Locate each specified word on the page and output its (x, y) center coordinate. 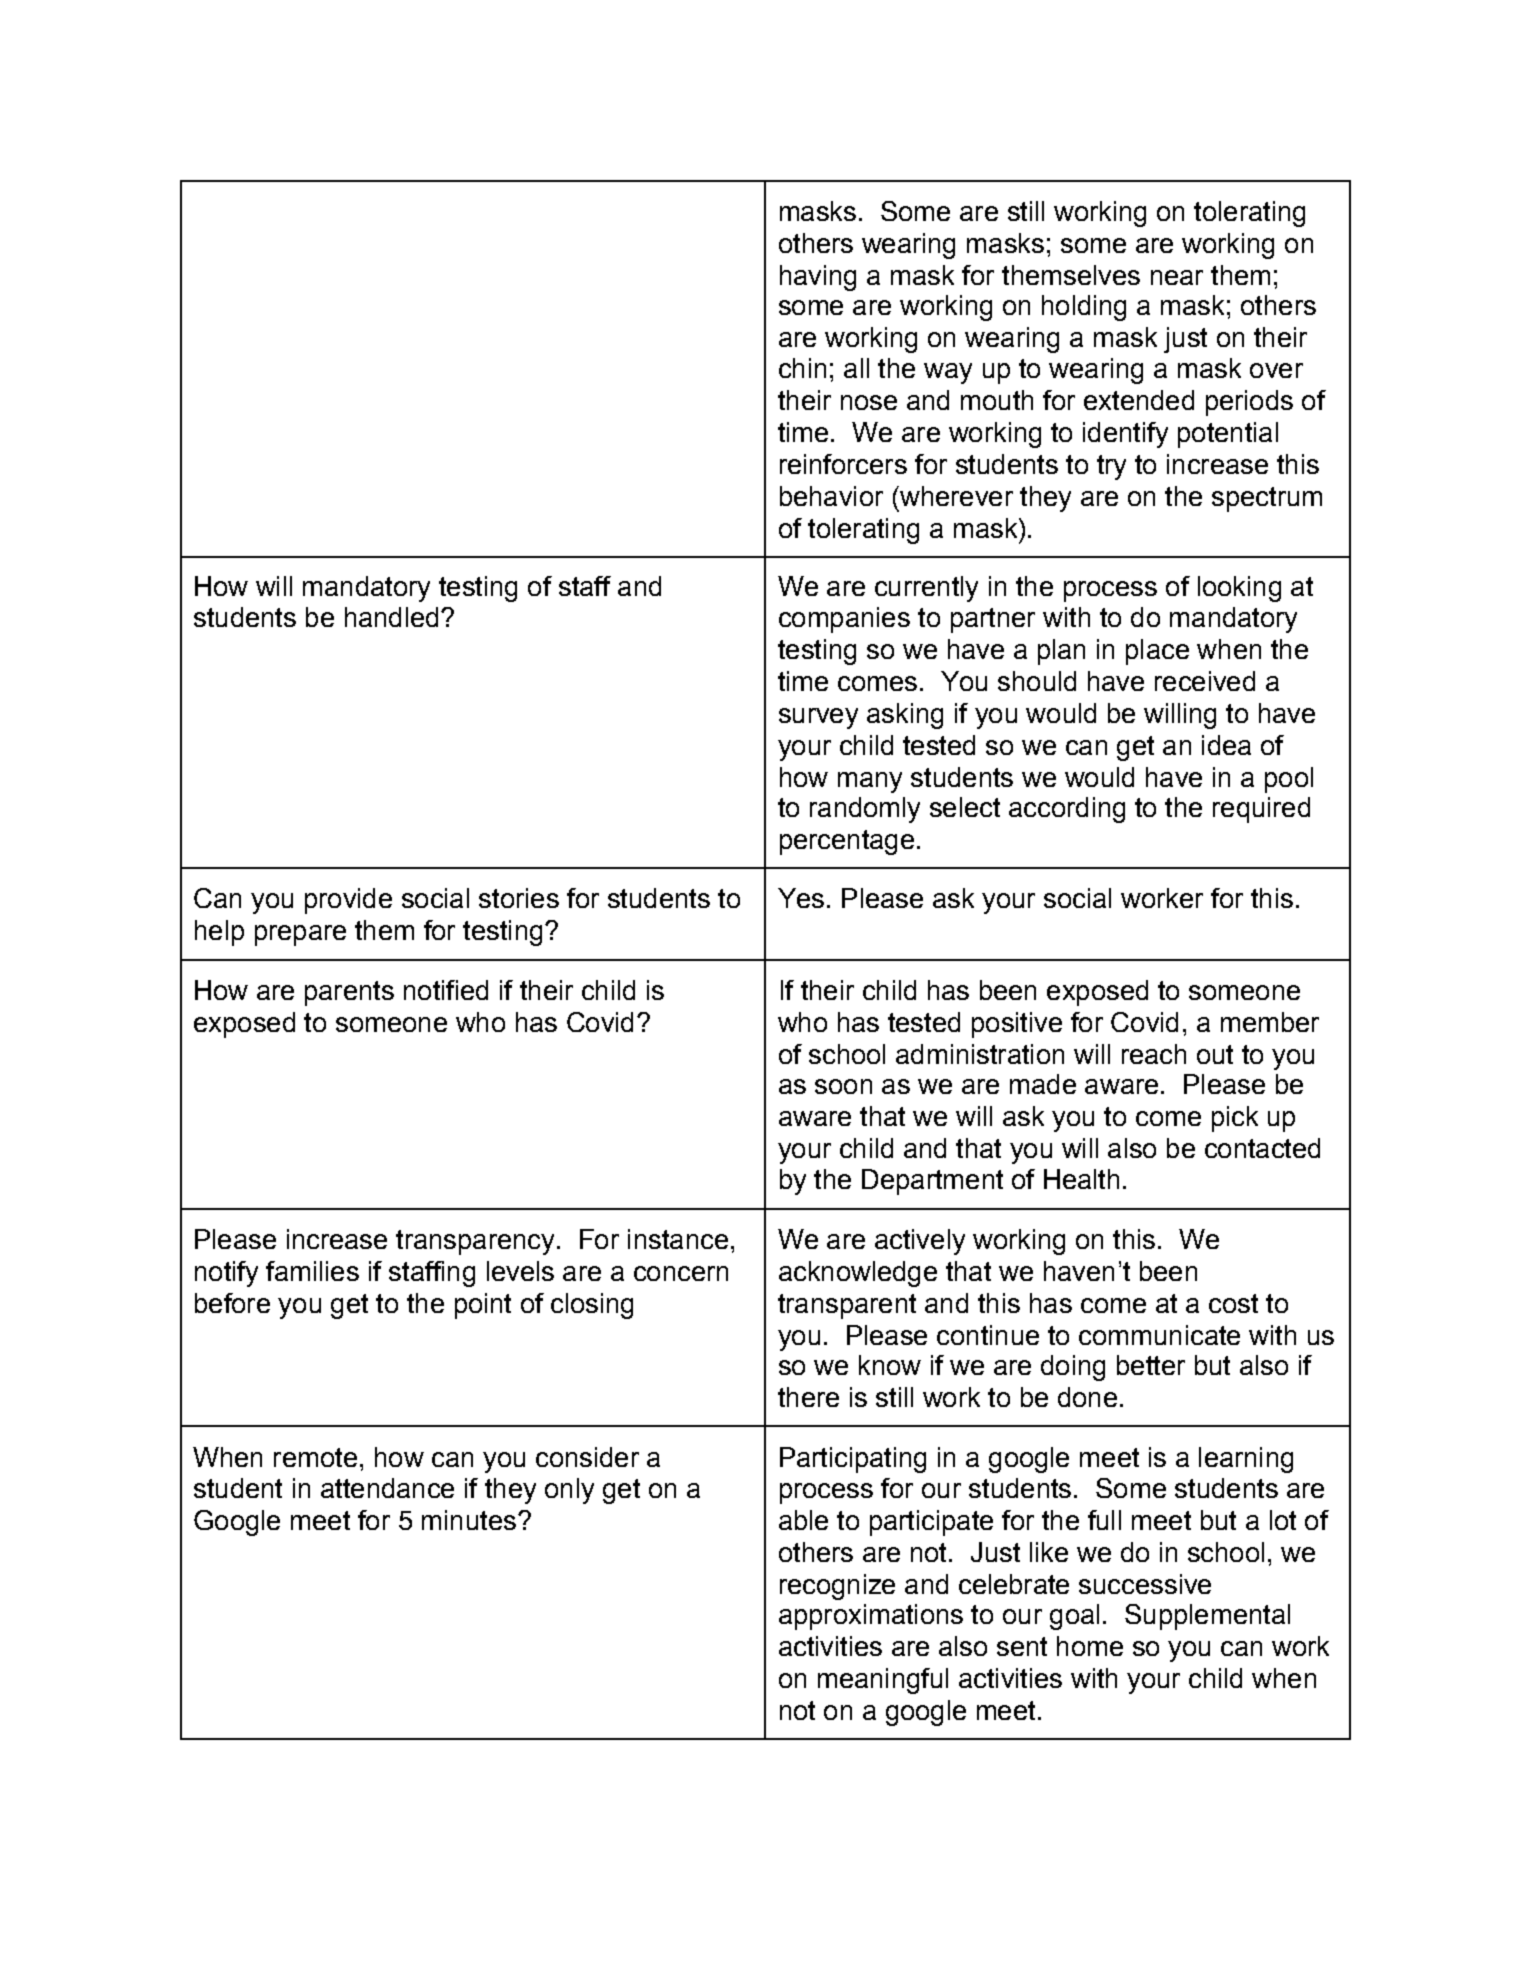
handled (391, 617)
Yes (801, 898)
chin (802, 368)
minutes (469, 1520)
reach (1154, 1054)
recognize (837, 1587)
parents (349, 993)
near (1177, 277)
